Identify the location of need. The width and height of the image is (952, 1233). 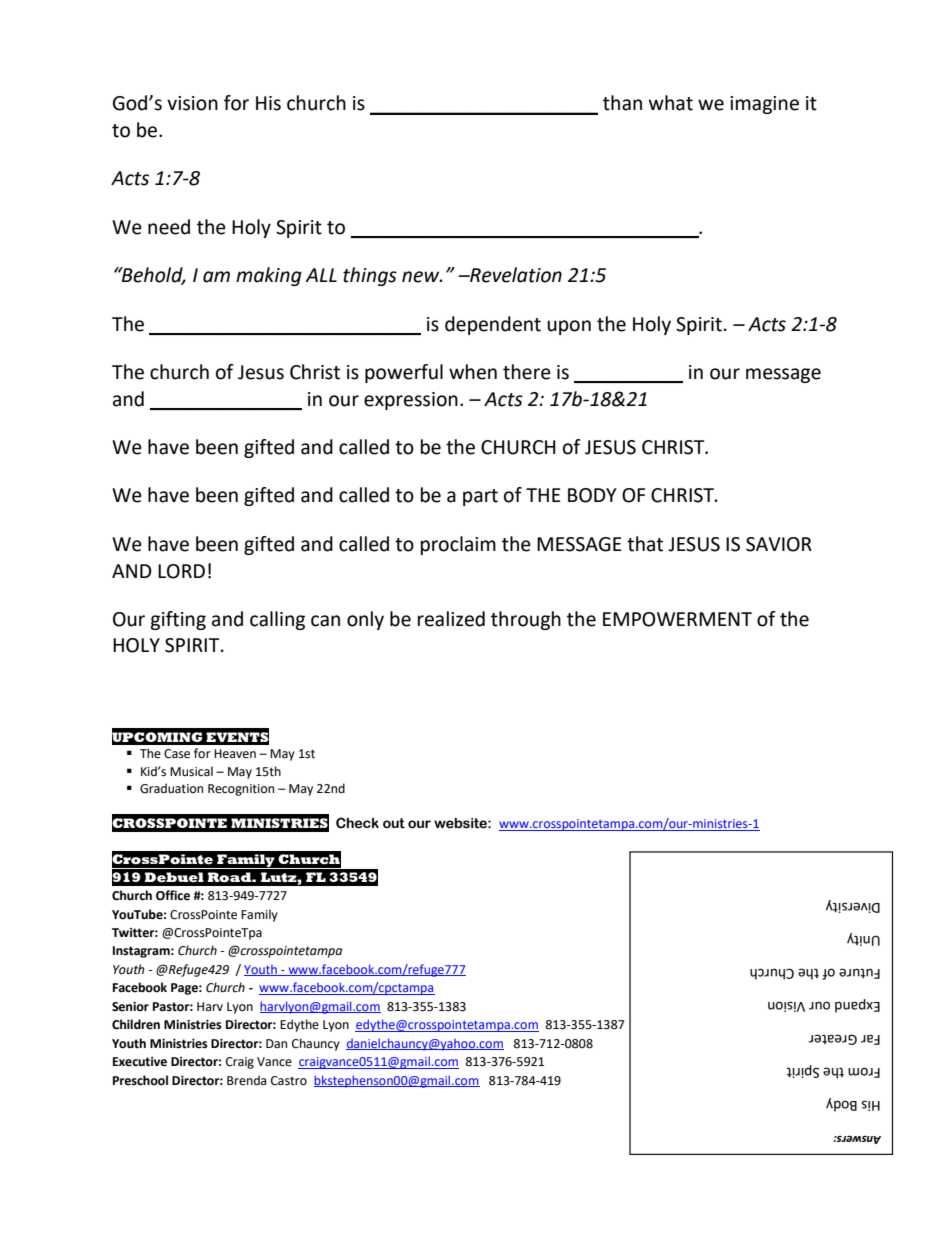
(169, 227).
